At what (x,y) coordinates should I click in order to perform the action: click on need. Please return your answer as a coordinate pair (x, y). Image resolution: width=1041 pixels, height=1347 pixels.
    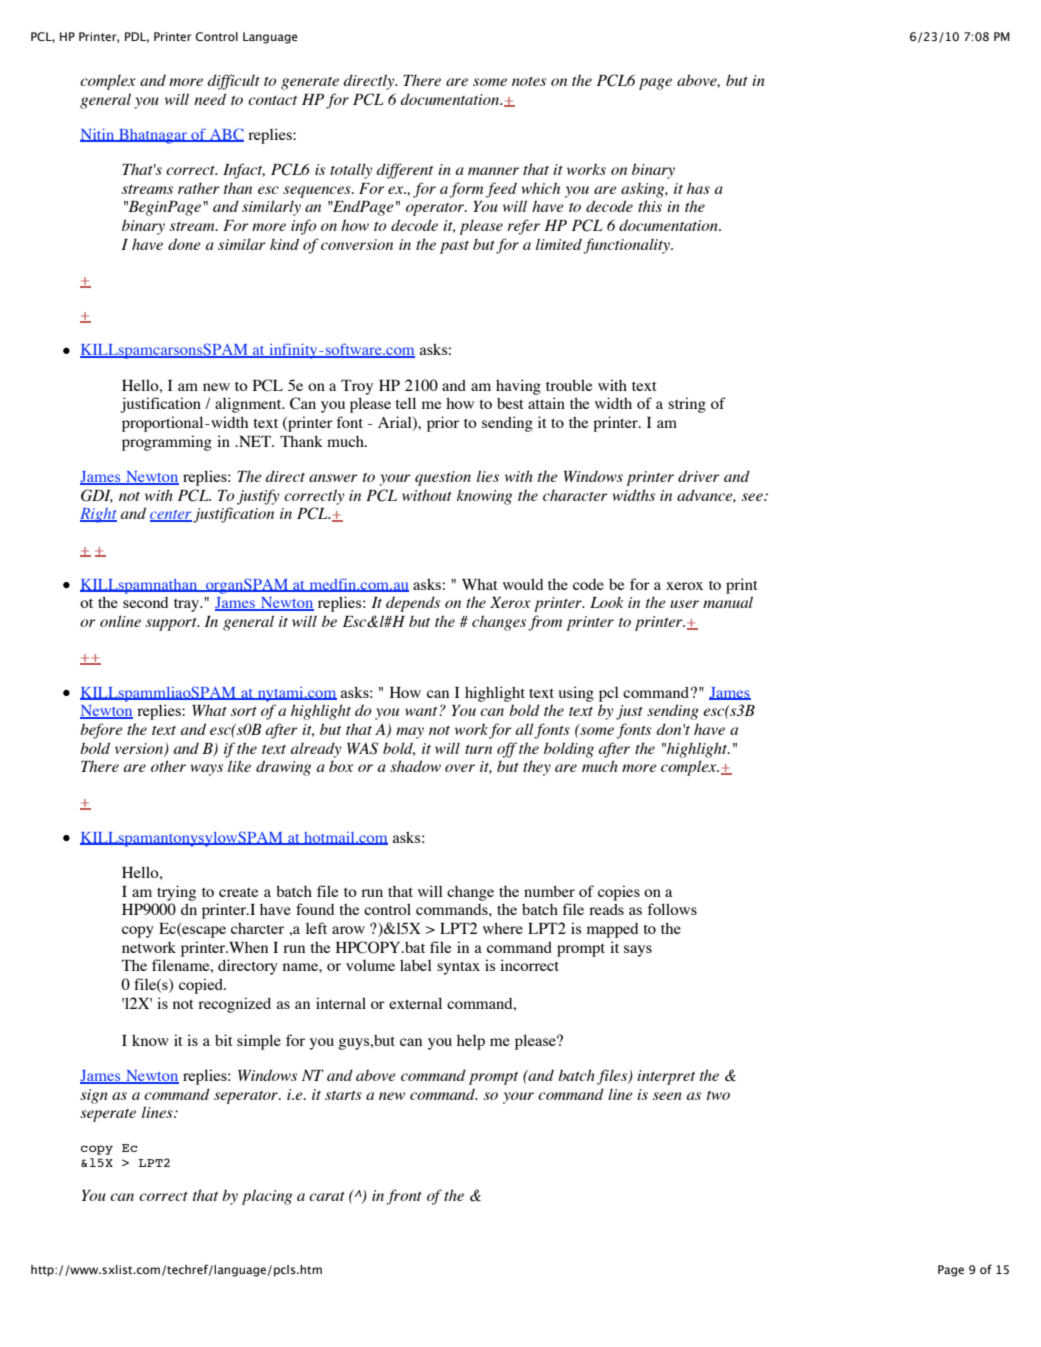
    Looking at the image, I should click on (210, 99).
